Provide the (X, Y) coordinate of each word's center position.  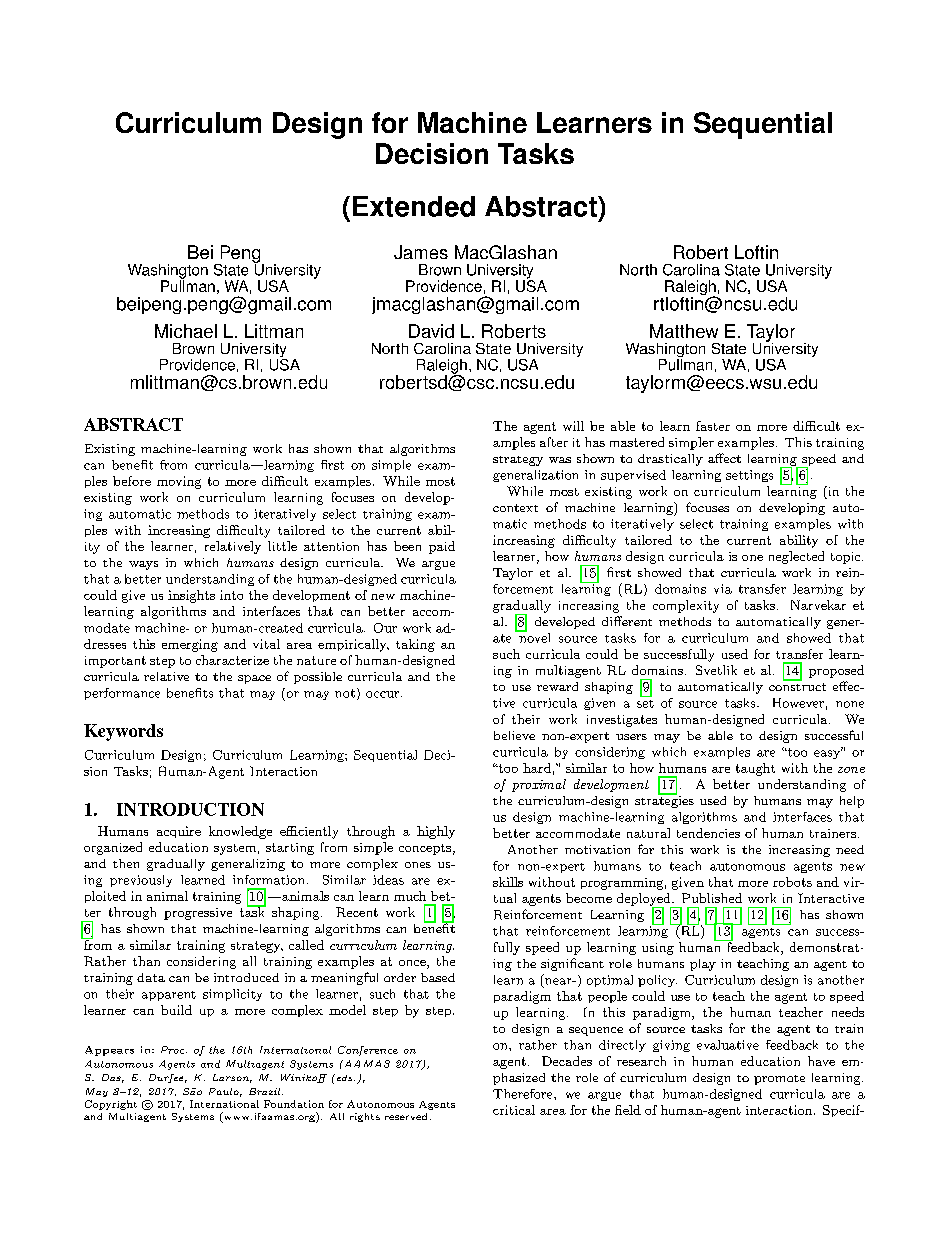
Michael (186, 331)
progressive (198, 914)
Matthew (684, 331)
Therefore (524, 1094)
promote (779, 1080)
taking (415, 645)
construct (797, 685)
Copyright (111, 1105)
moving (179, 482)
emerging (190, 645)
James (421, 252)
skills (508, 882)
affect (724, 458)
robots (792, 882)
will (573, 426)
